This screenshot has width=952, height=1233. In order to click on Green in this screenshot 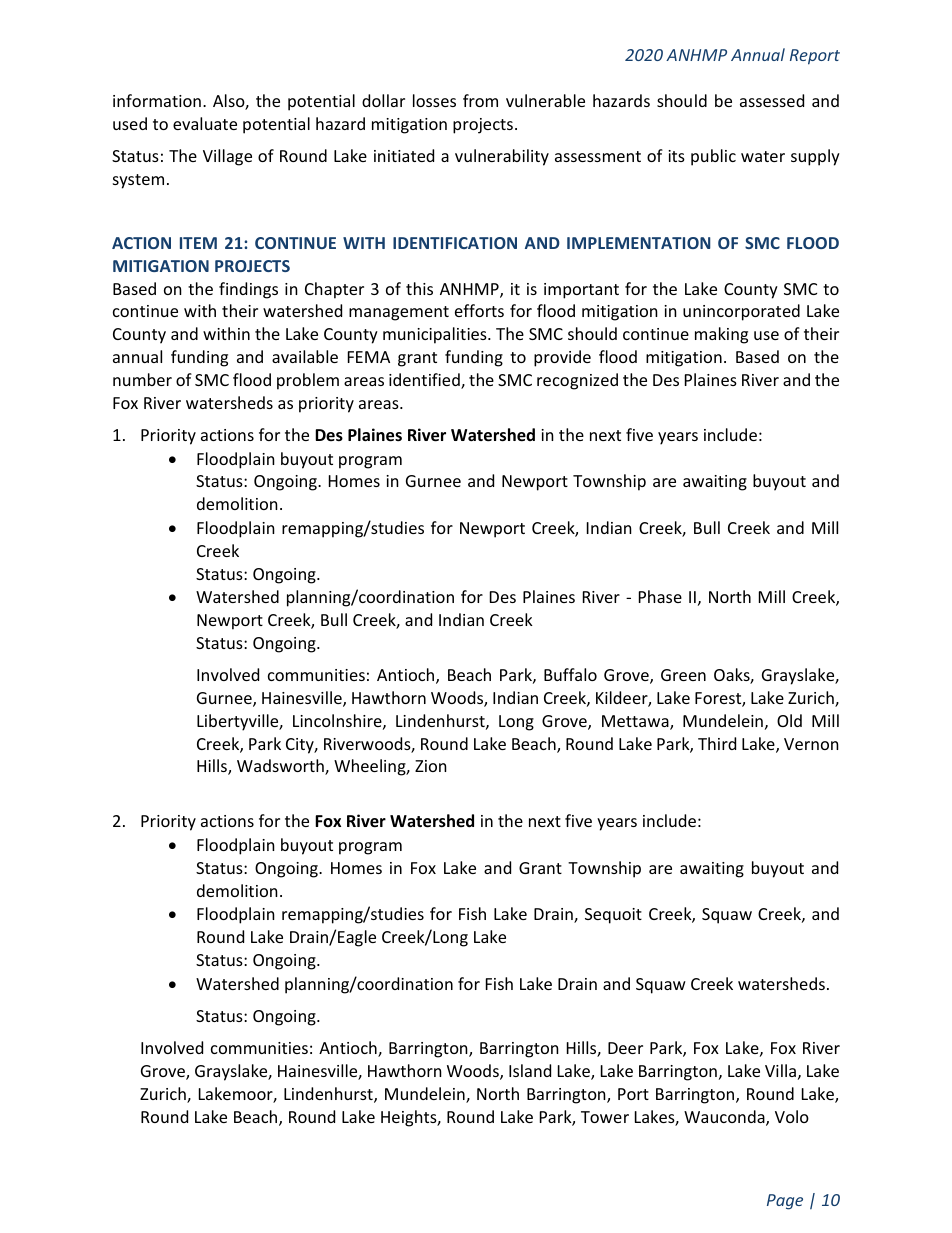, I will do `click(683, 675)`.
